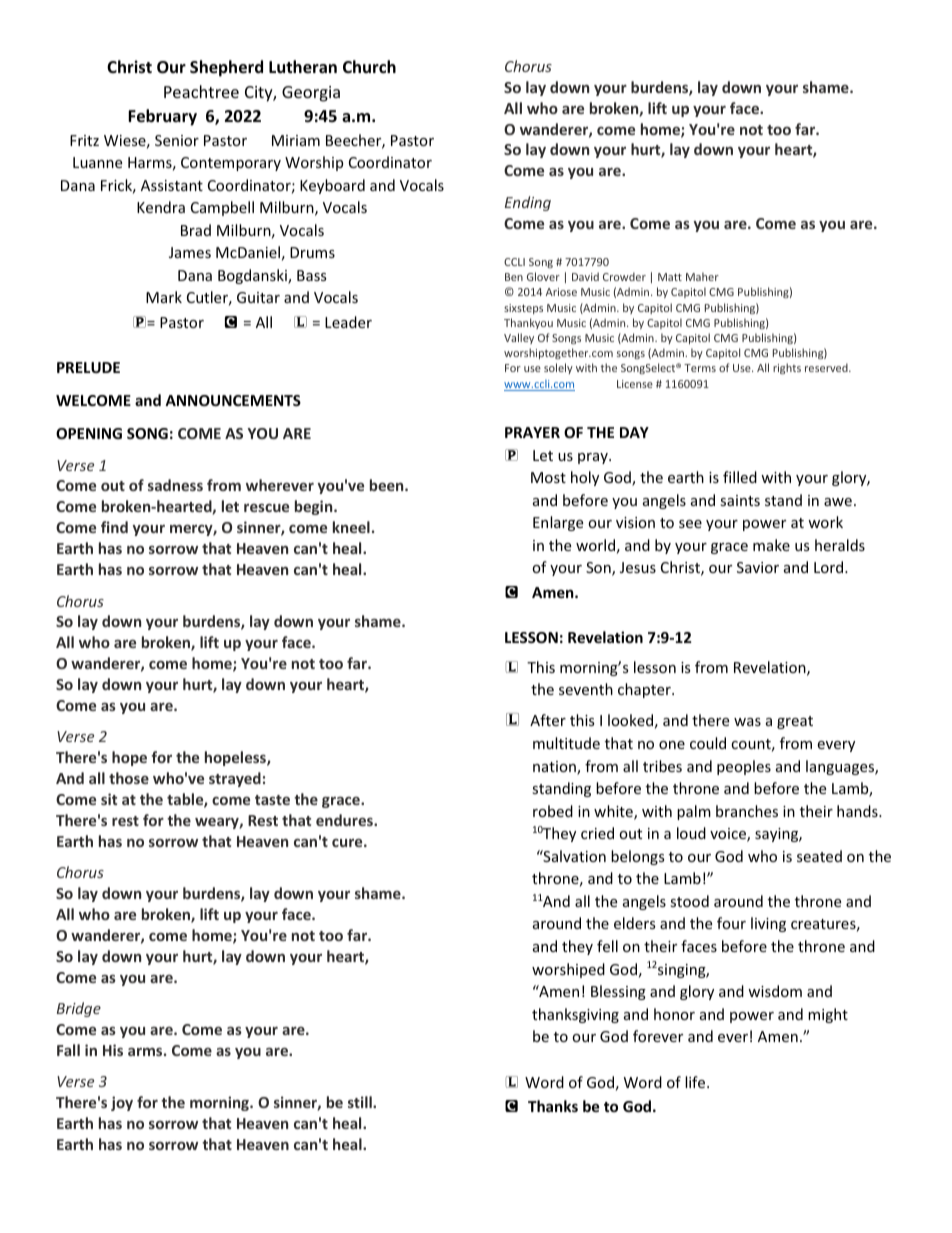 Image resolution: width=952 pixels, height=1233 pixels. I want to click on Maher, so click(702, 276).
